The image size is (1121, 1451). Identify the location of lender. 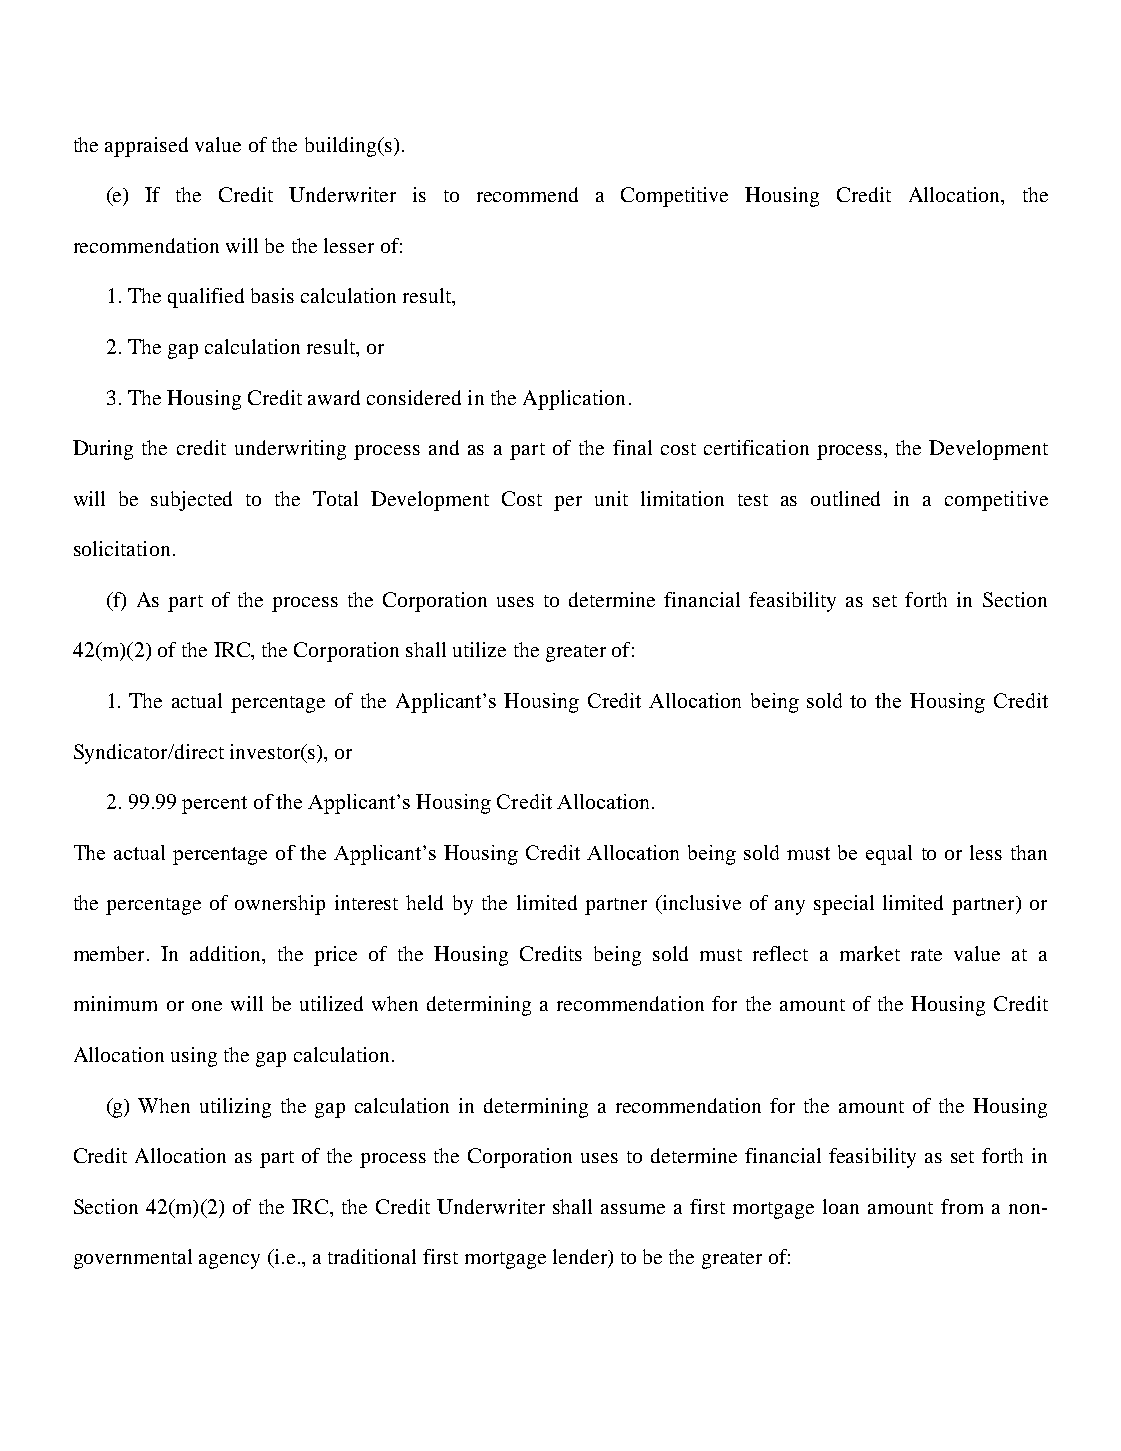
(581, 1258).
